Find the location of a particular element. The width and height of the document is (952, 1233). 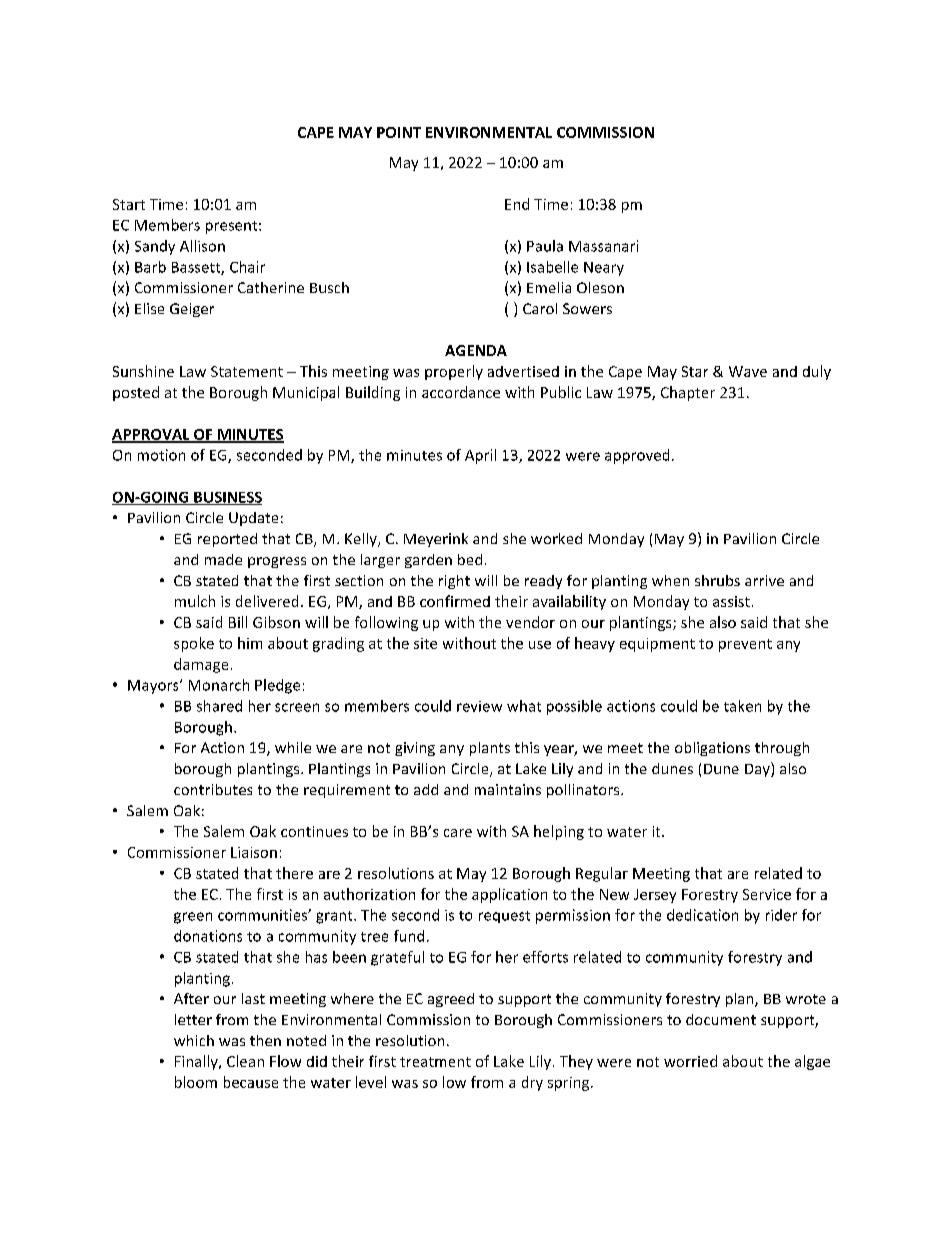

treatment is located at coordinates (435, 1062).
